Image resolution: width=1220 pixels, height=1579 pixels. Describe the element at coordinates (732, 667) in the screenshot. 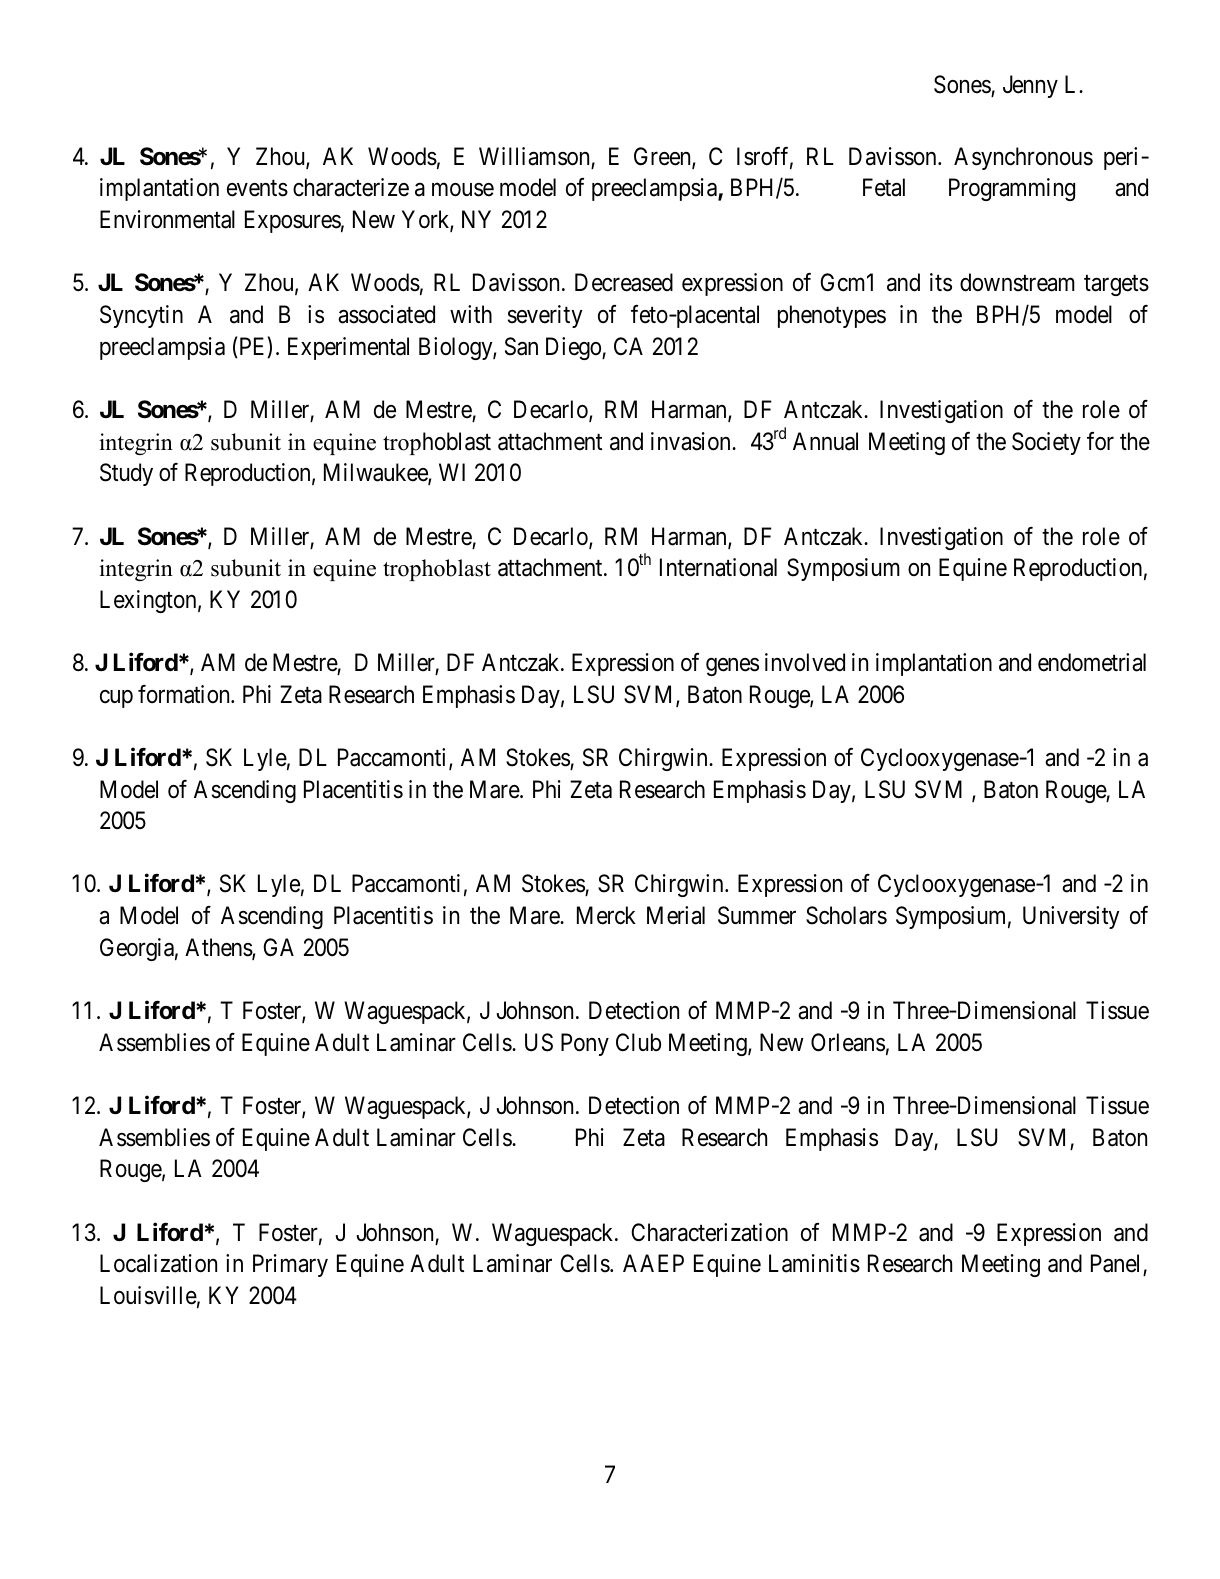

I see `genes` at that location.
